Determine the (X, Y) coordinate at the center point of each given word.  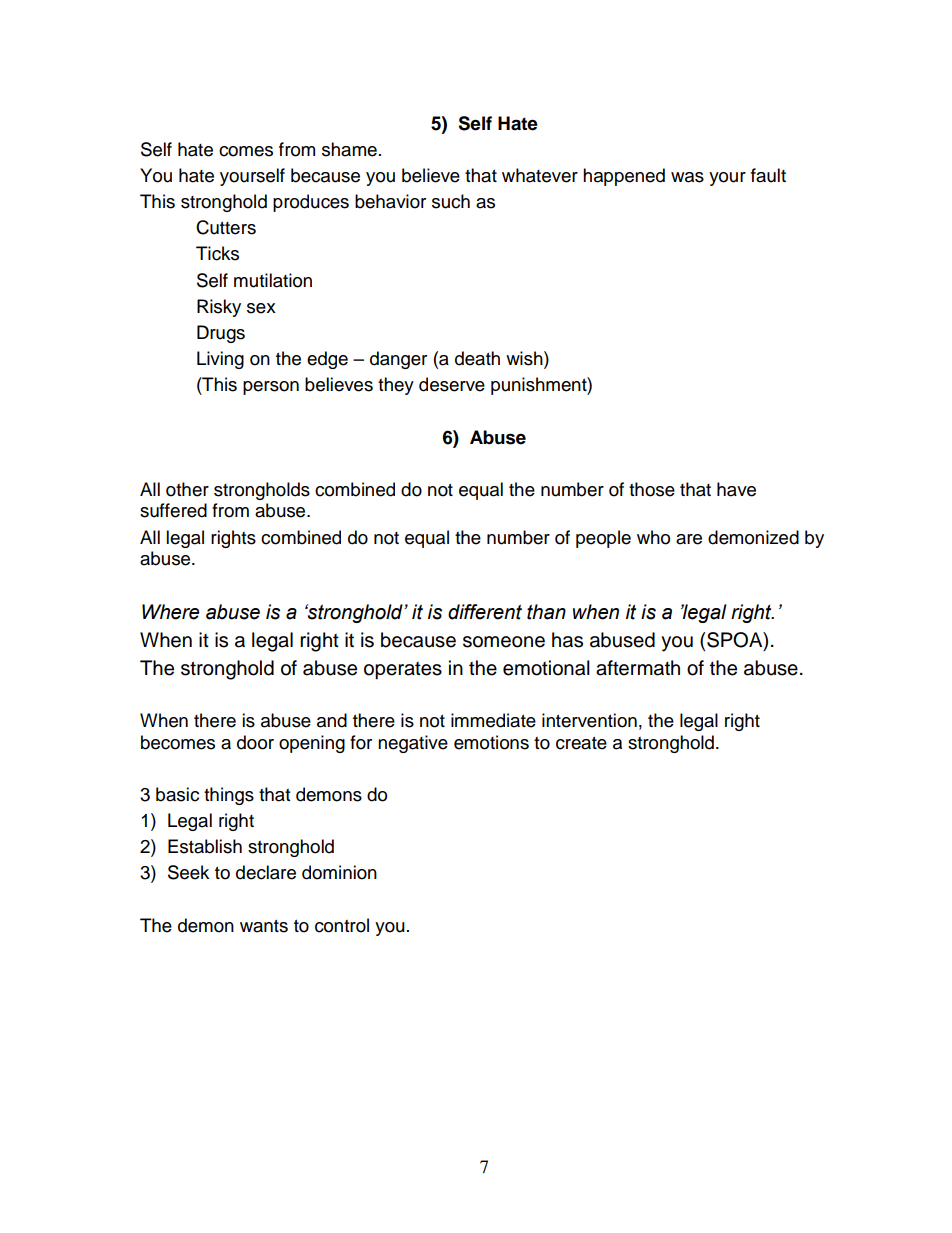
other (187, 489)
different (485, 612)
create (581, 743)
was (687, 177)
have (736, 489)
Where (170, 612)
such (451, 201)
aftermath (638, 668)
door (255, 742)
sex (261, 308)
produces (311, 203)
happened (624, 177)
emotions (491, 742)
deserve (452, 384)
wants (264, 926)
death (477, 358)
